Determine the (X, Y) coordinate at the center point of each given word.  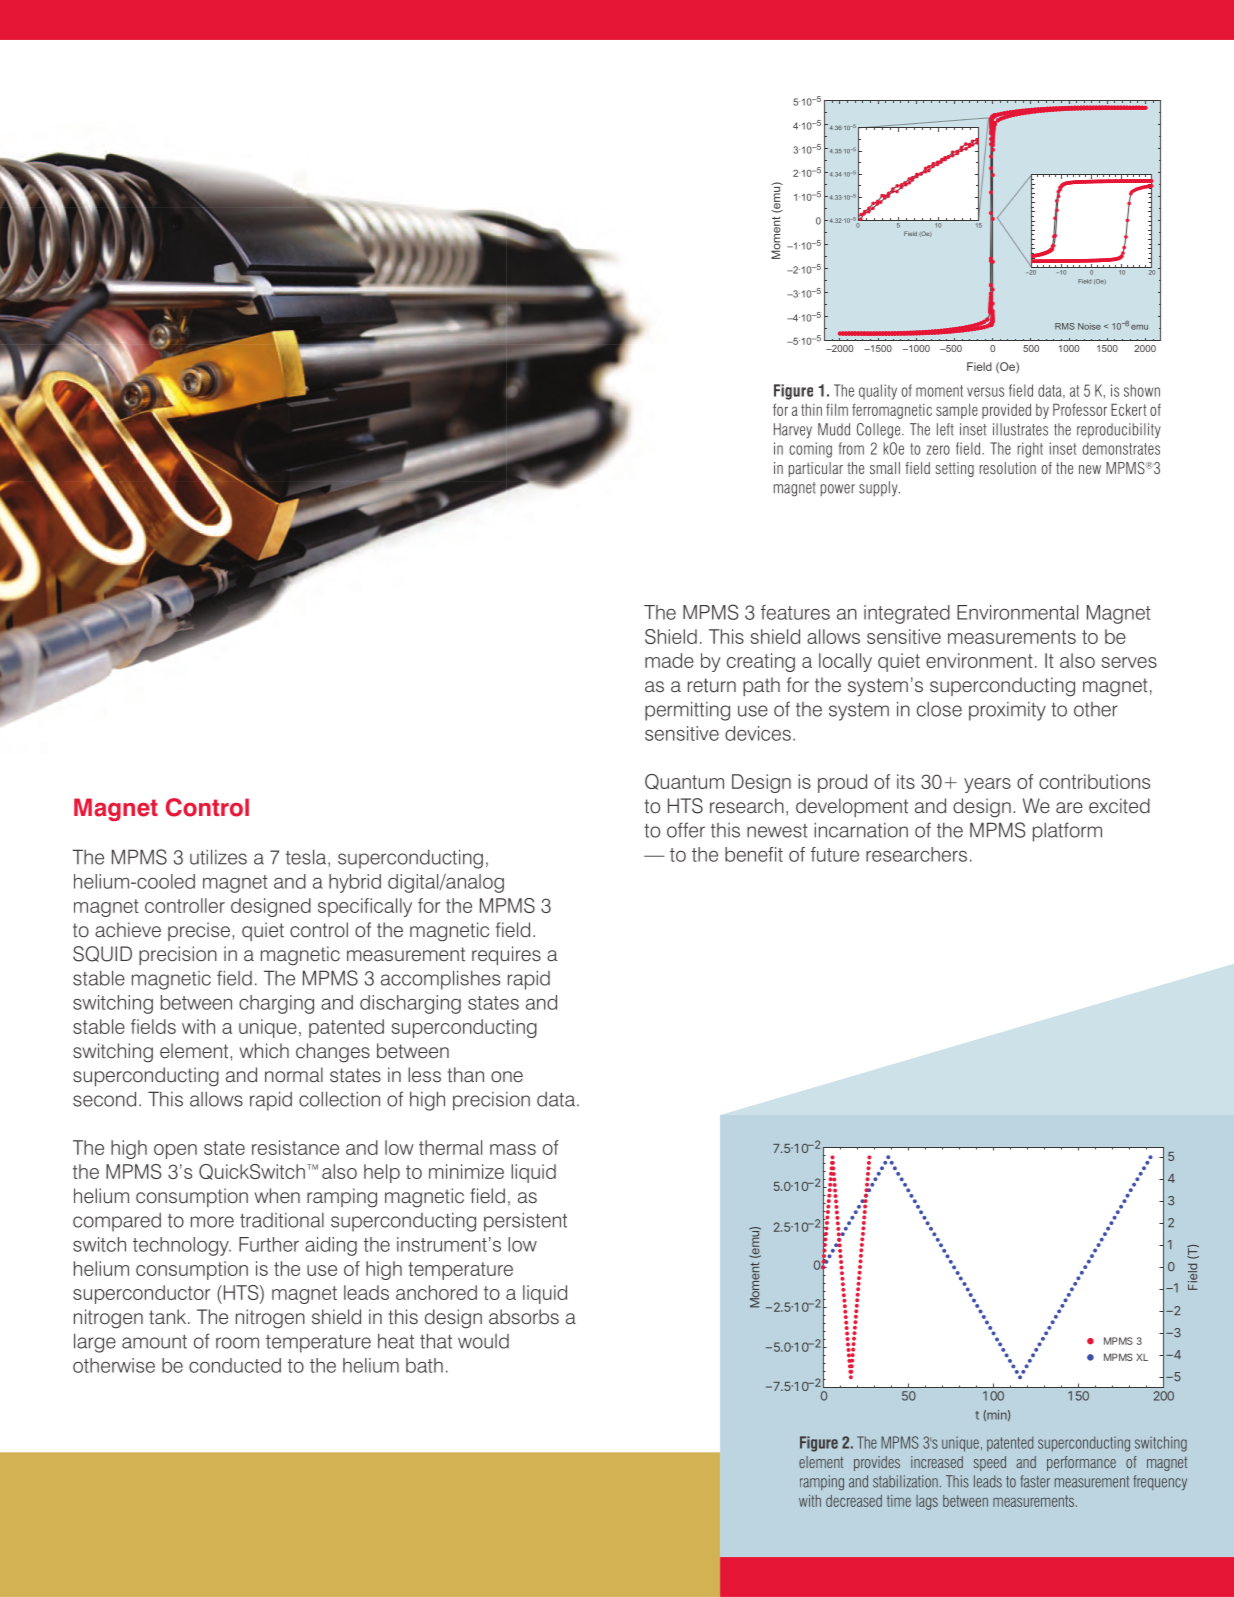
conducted (235, 1365)
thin (811, 410)
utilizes (218, 857)
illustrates (1020, 429)
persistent (525, 1222)
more (212, 1222)
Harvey (793, 431)
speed (990, 1463)
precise (199, 931)
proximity (1007, 711)
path (761, 686)
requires (506, 955)
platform (1067, 832)
